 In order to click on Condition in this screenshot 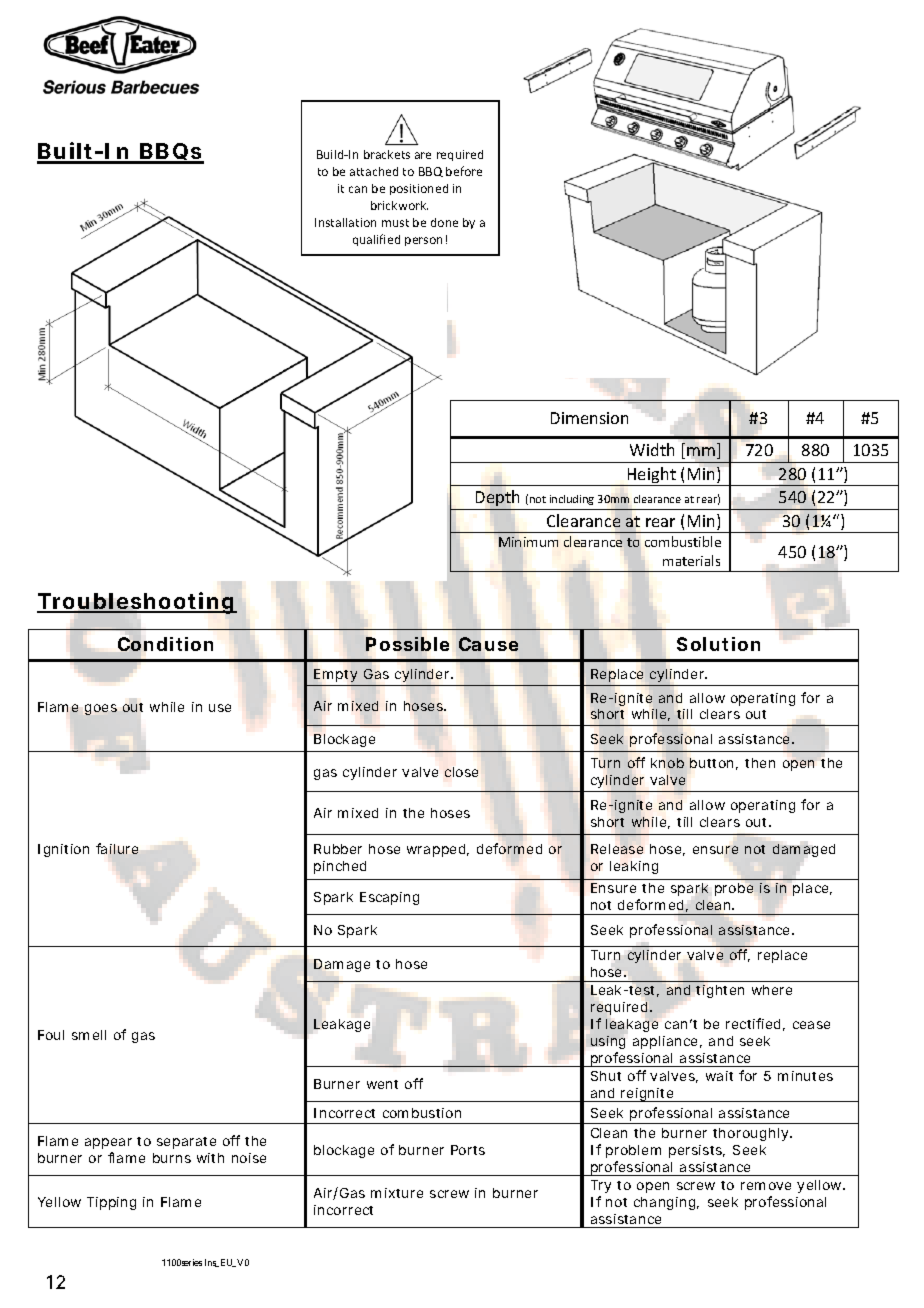, I will do `click(165, 645)`.
